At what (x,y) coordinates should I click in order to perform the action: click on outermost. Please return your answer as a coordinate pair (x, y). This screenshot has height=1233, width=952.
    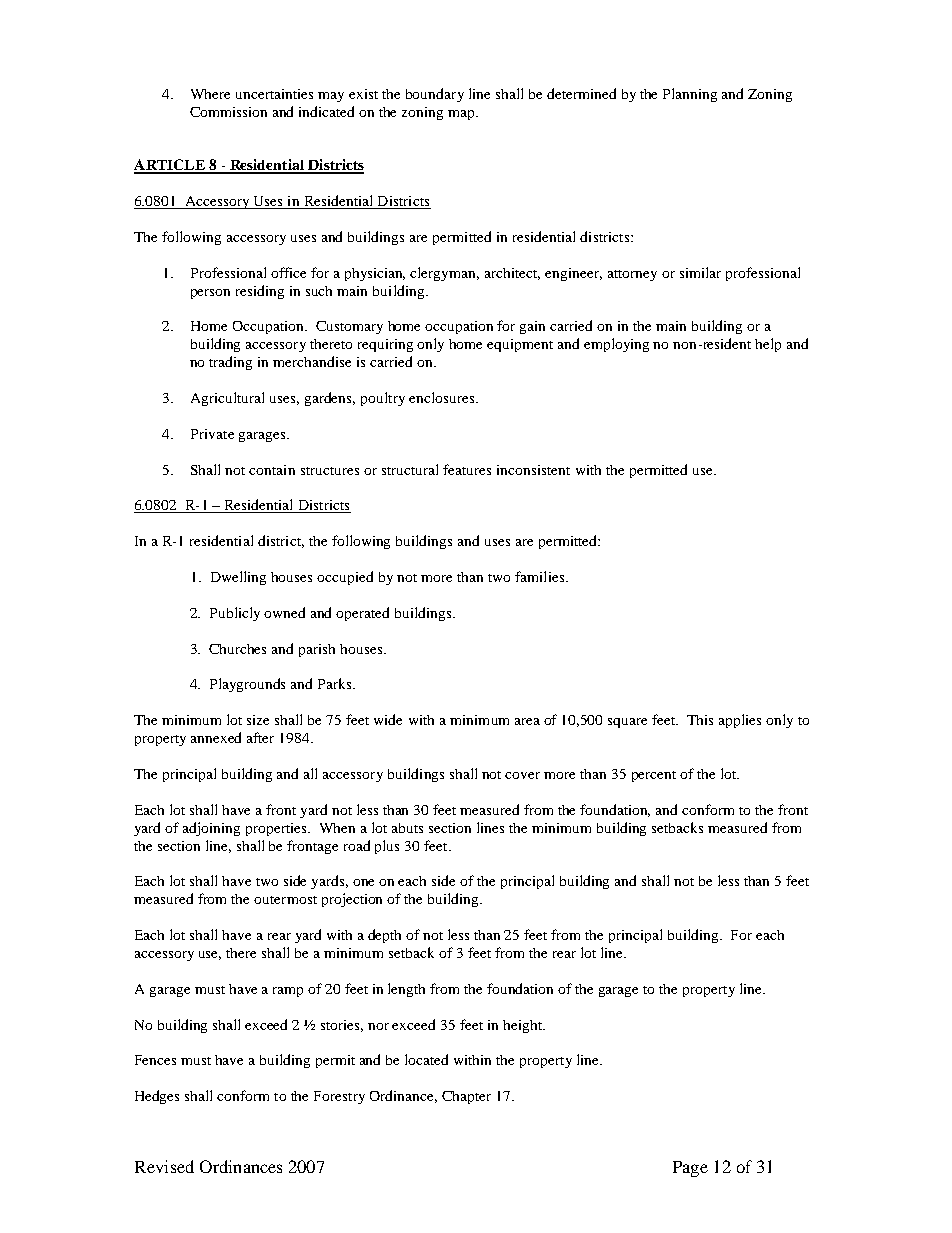
    Looking at the image, I should click on (285, 900).
